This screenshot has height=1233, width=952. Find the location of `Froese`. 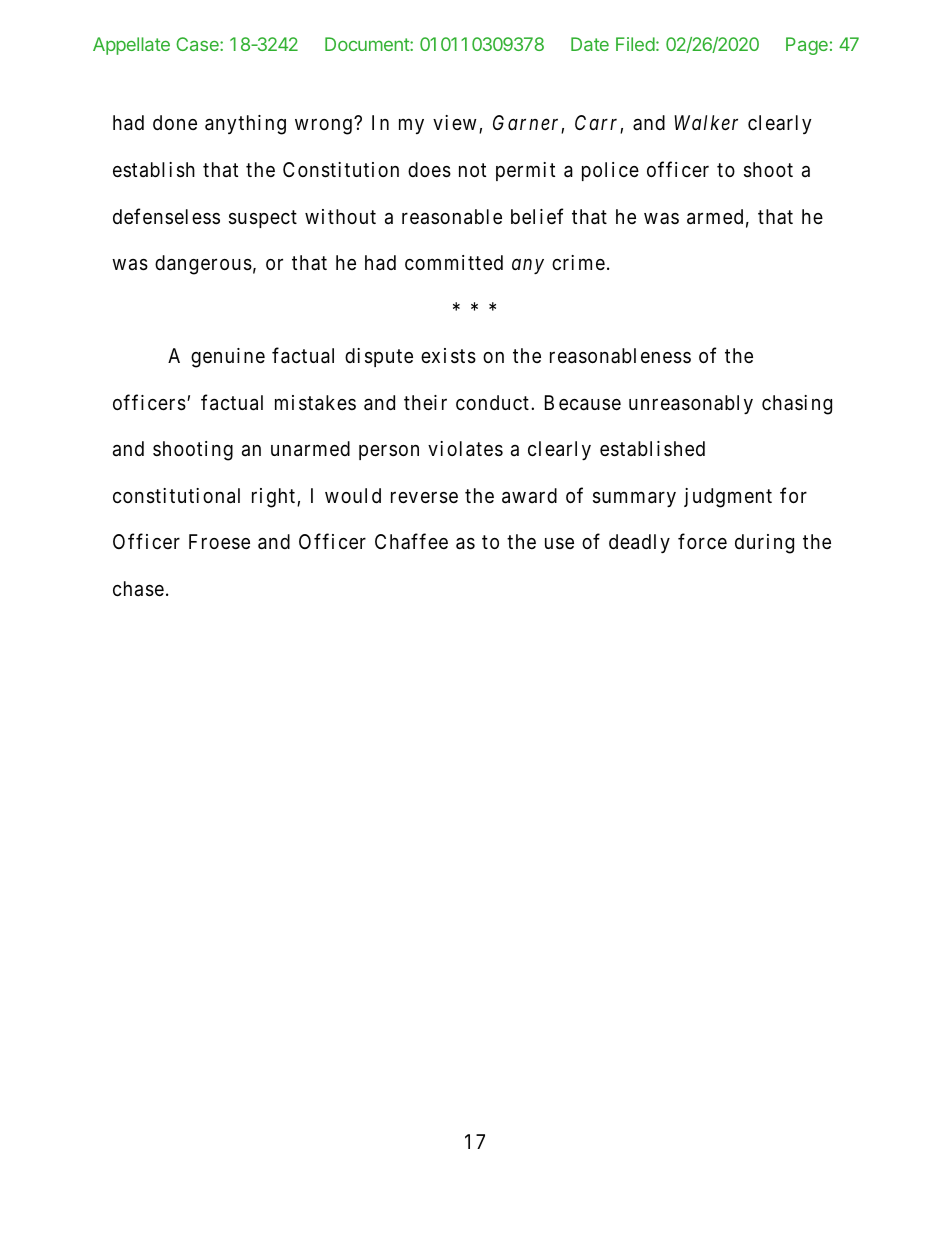

Froese is located at coordinates (219, 542).
